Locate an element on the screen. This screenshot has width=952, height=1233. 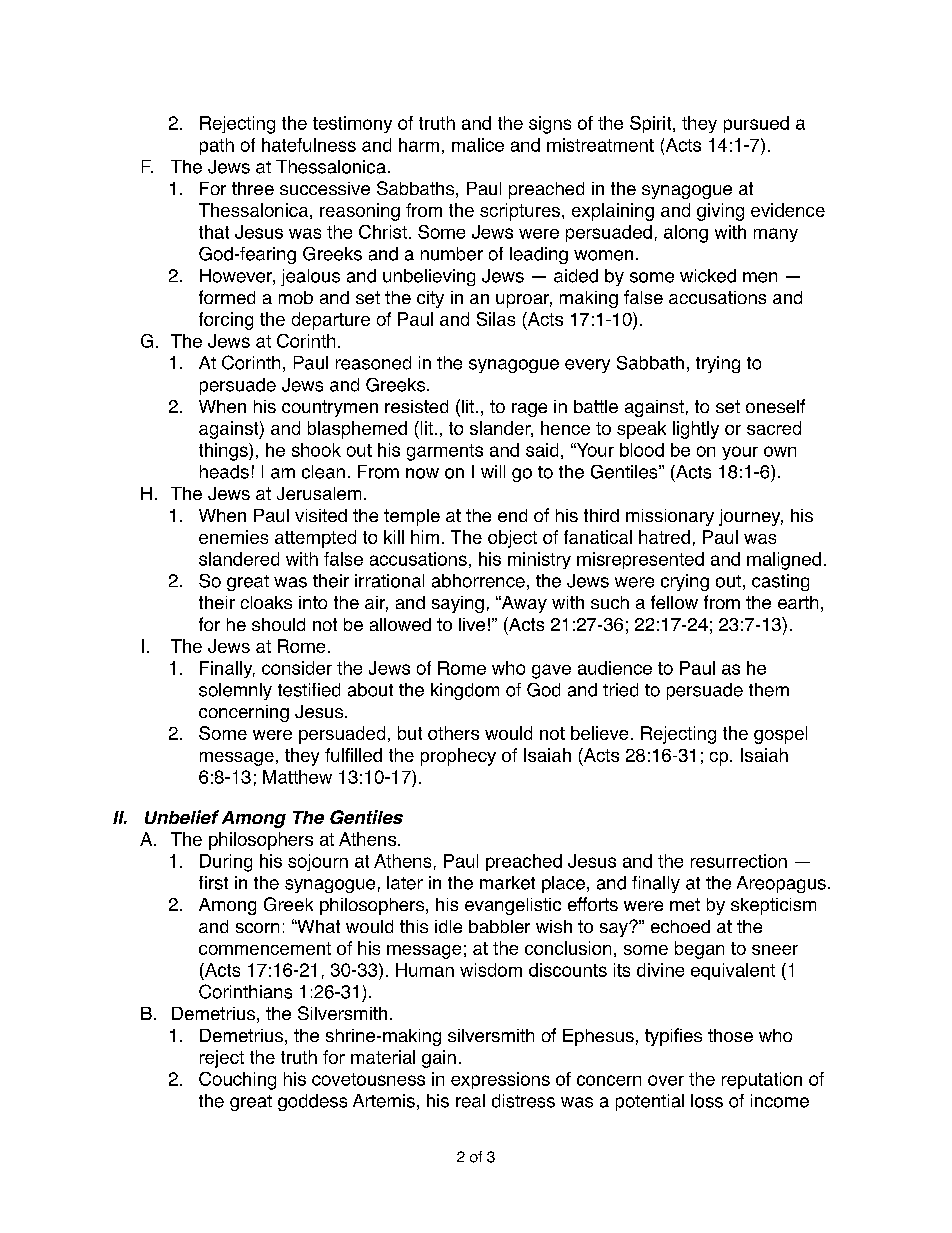
visited is located at coordinates (321, 515).
